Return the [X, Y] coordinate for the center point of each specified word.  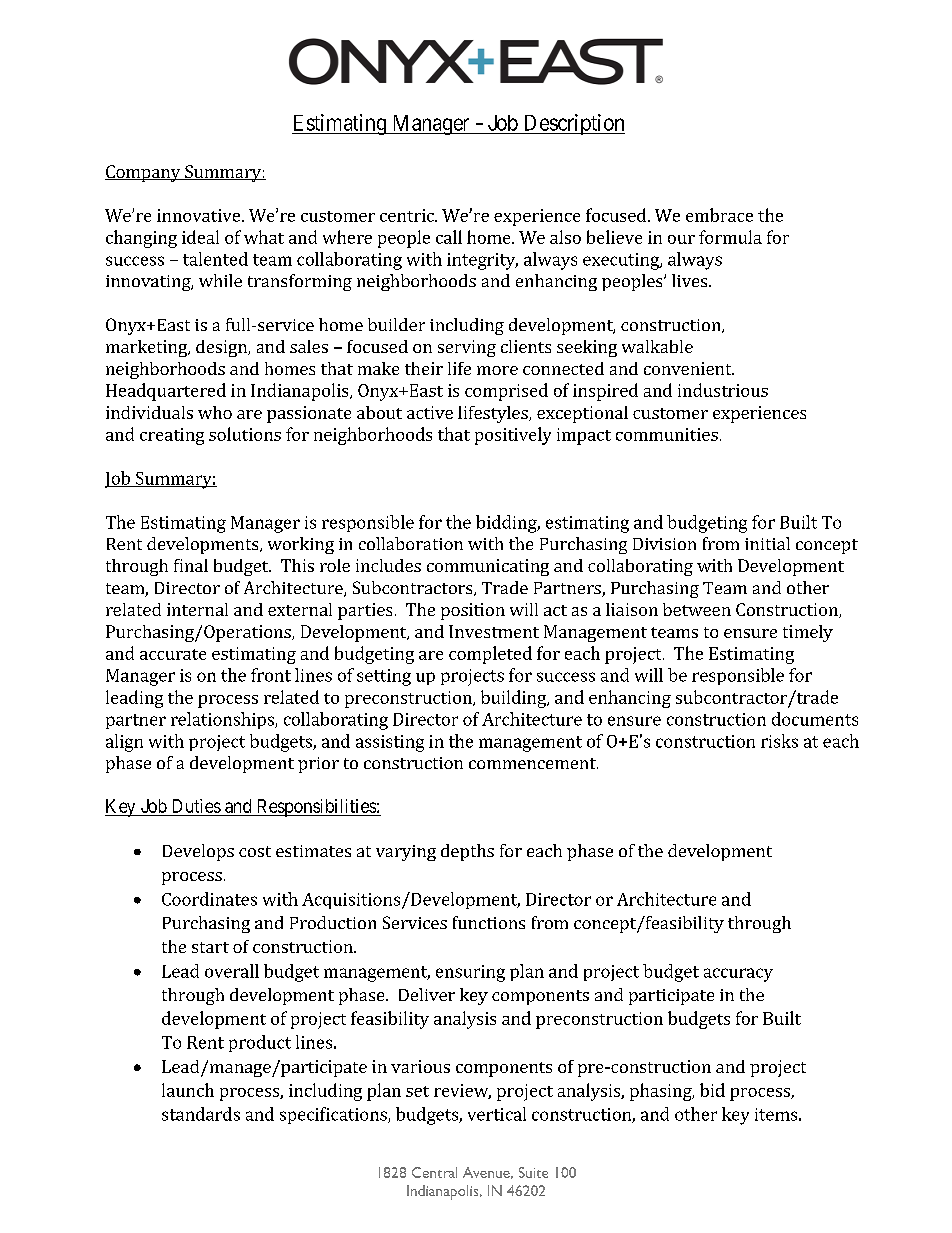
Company [144, 173]
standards [201, 1114]
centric [408, 215]
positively [513, 436]
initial [767, 543]
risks [779, 741]
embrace [719, 215]
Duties [197, 806]
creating [172, 436]
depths [467, 852]
